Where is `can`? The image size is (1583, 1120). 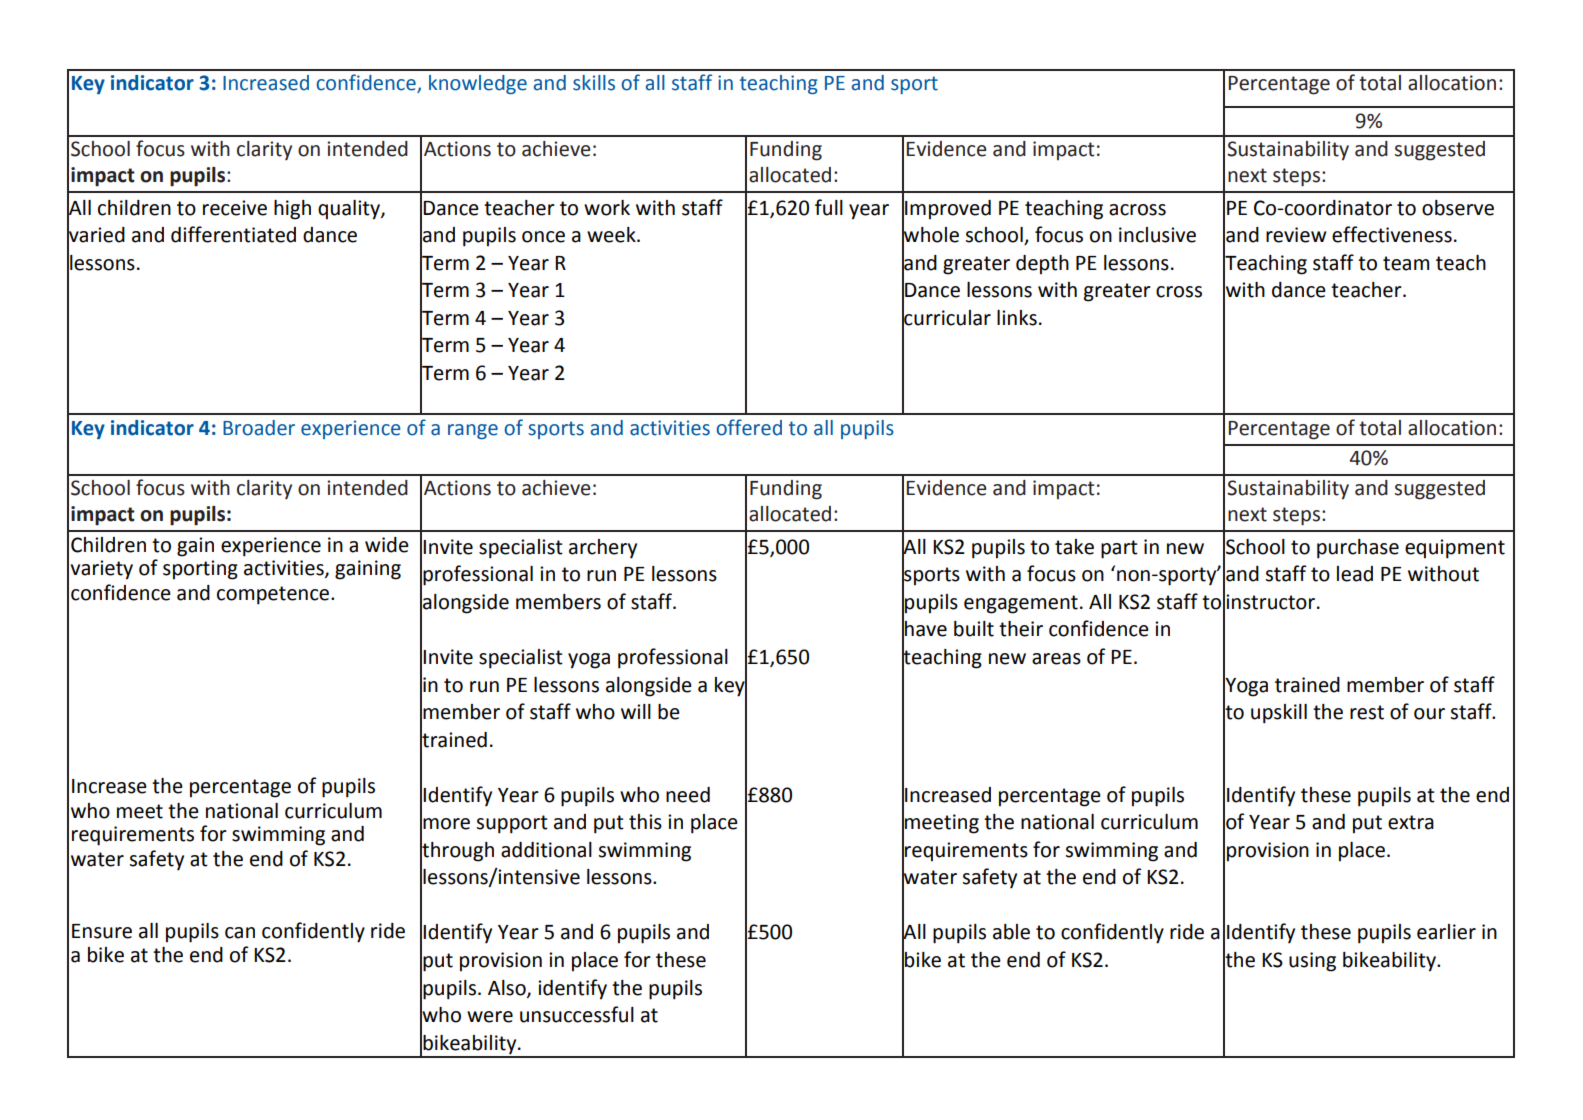 can is located at coordinates (240, 933).
